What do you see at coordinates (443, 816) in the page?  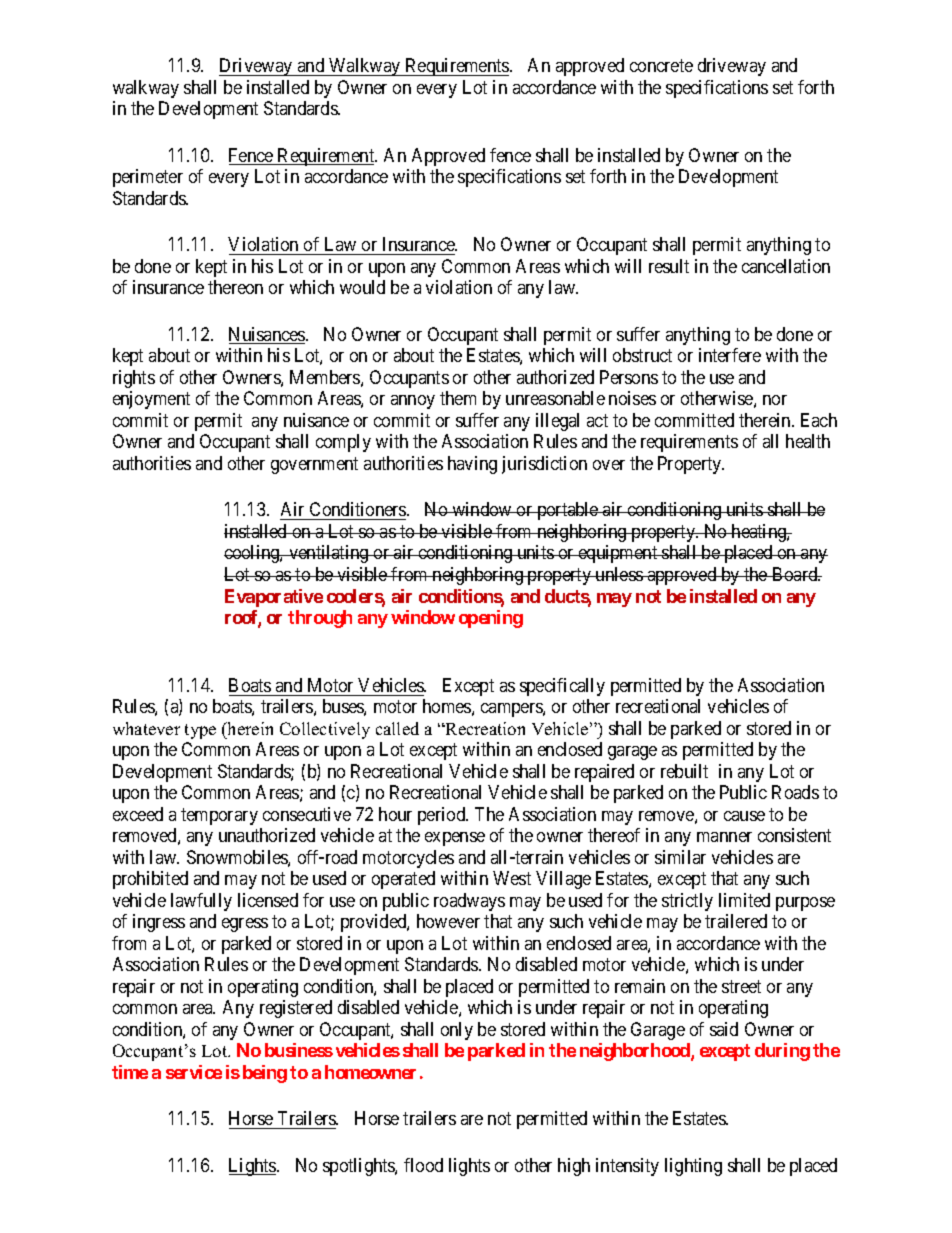 I see `period` at bounding box center [443, 816].
